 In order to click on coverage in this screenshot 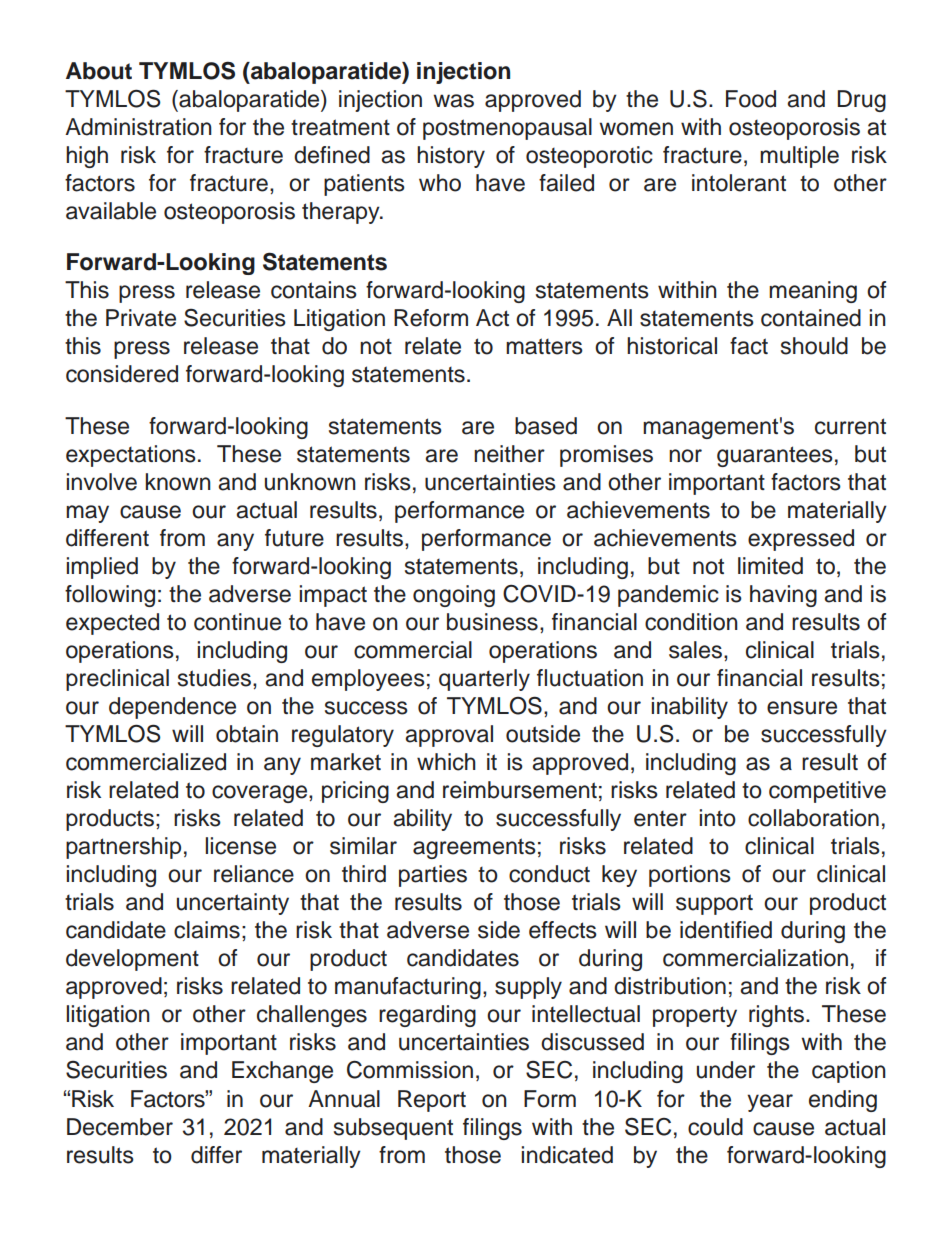, I will do `click(261, 794)`.
